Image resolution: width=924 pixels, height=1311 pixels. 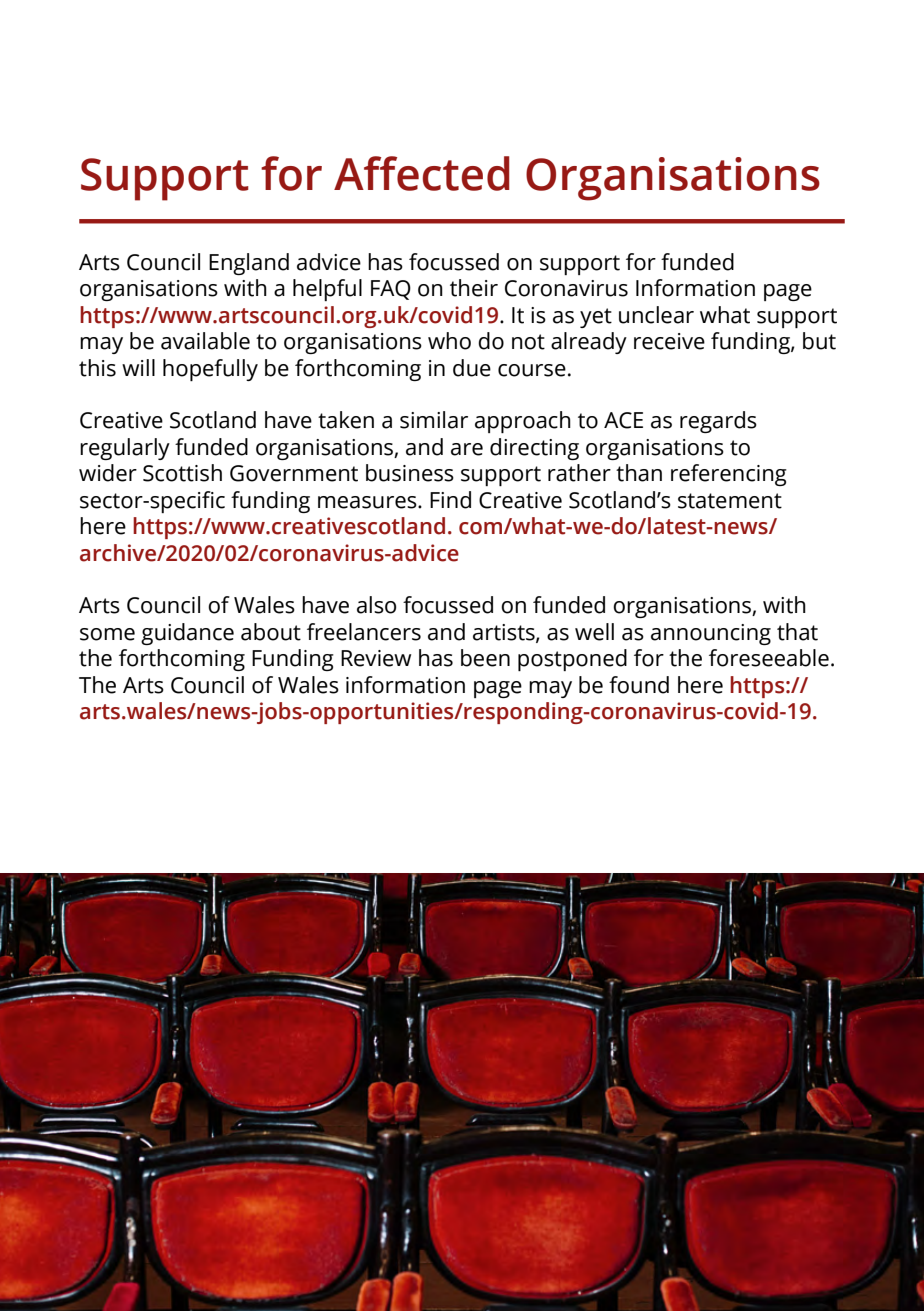 What do you see at coordinates (187, 634) in the screenshot?
I see `guidance` at bounding box center [187, 634].
